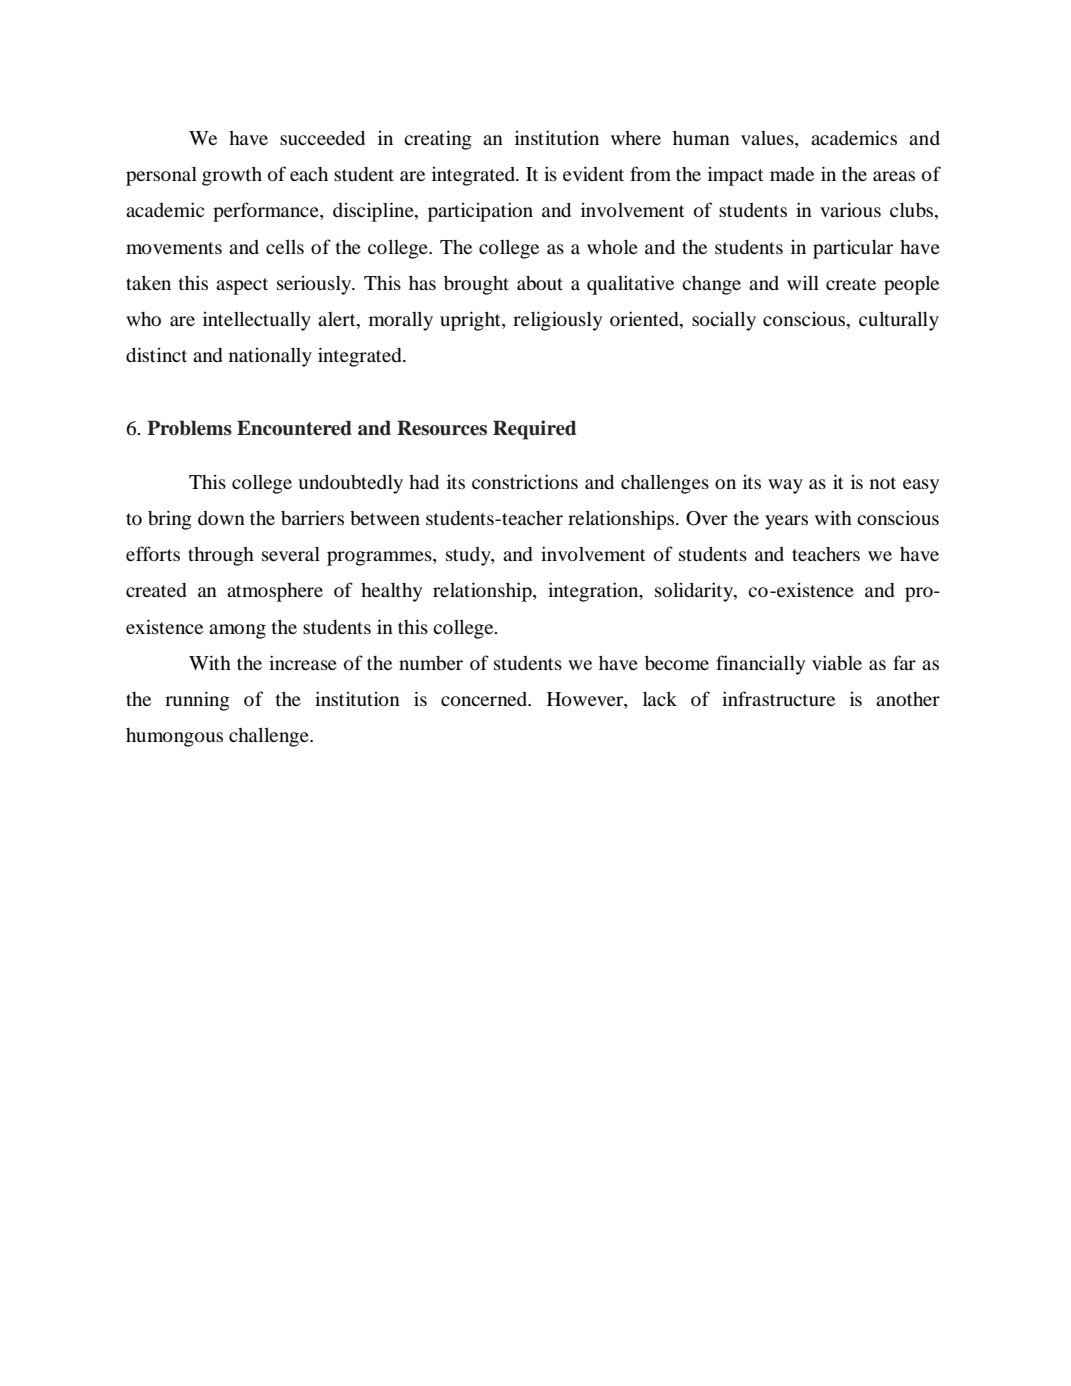  What do you see at coordinates (540, 283) in the screenshot?
I see `about` at bounding box center [540, 283].
